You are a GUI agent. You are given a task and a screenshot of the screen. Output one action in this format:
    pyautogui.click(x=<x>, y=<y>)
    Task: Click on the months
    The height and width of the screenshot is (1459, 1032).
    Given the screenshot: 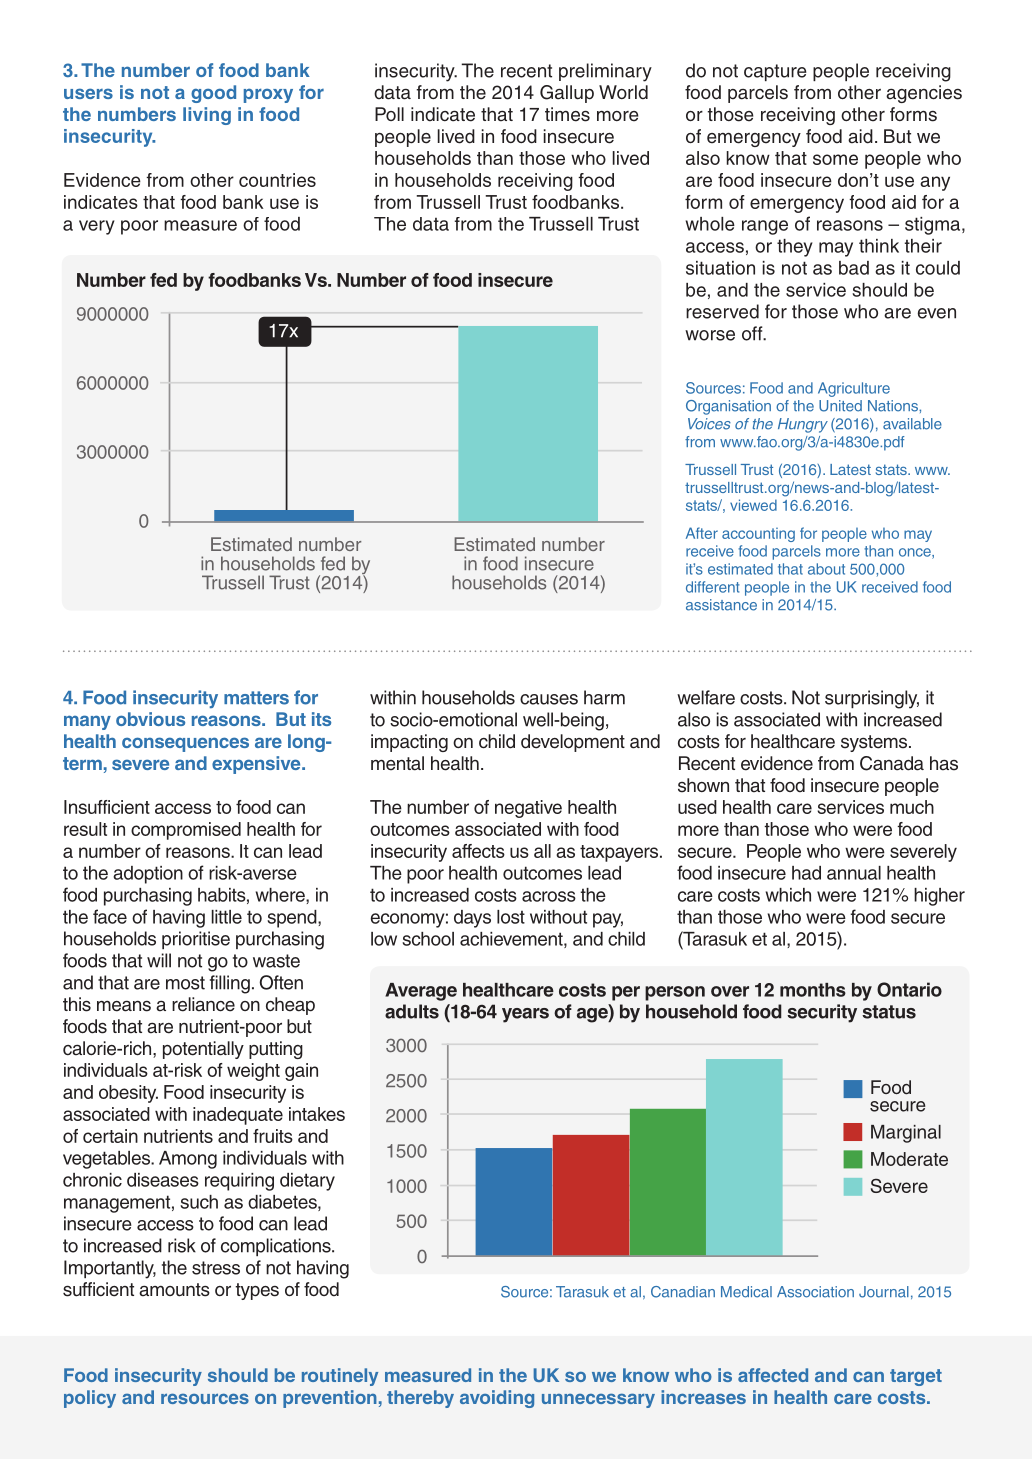 What is the action you would take?
    pyautogui.click(x=813, y=990)
